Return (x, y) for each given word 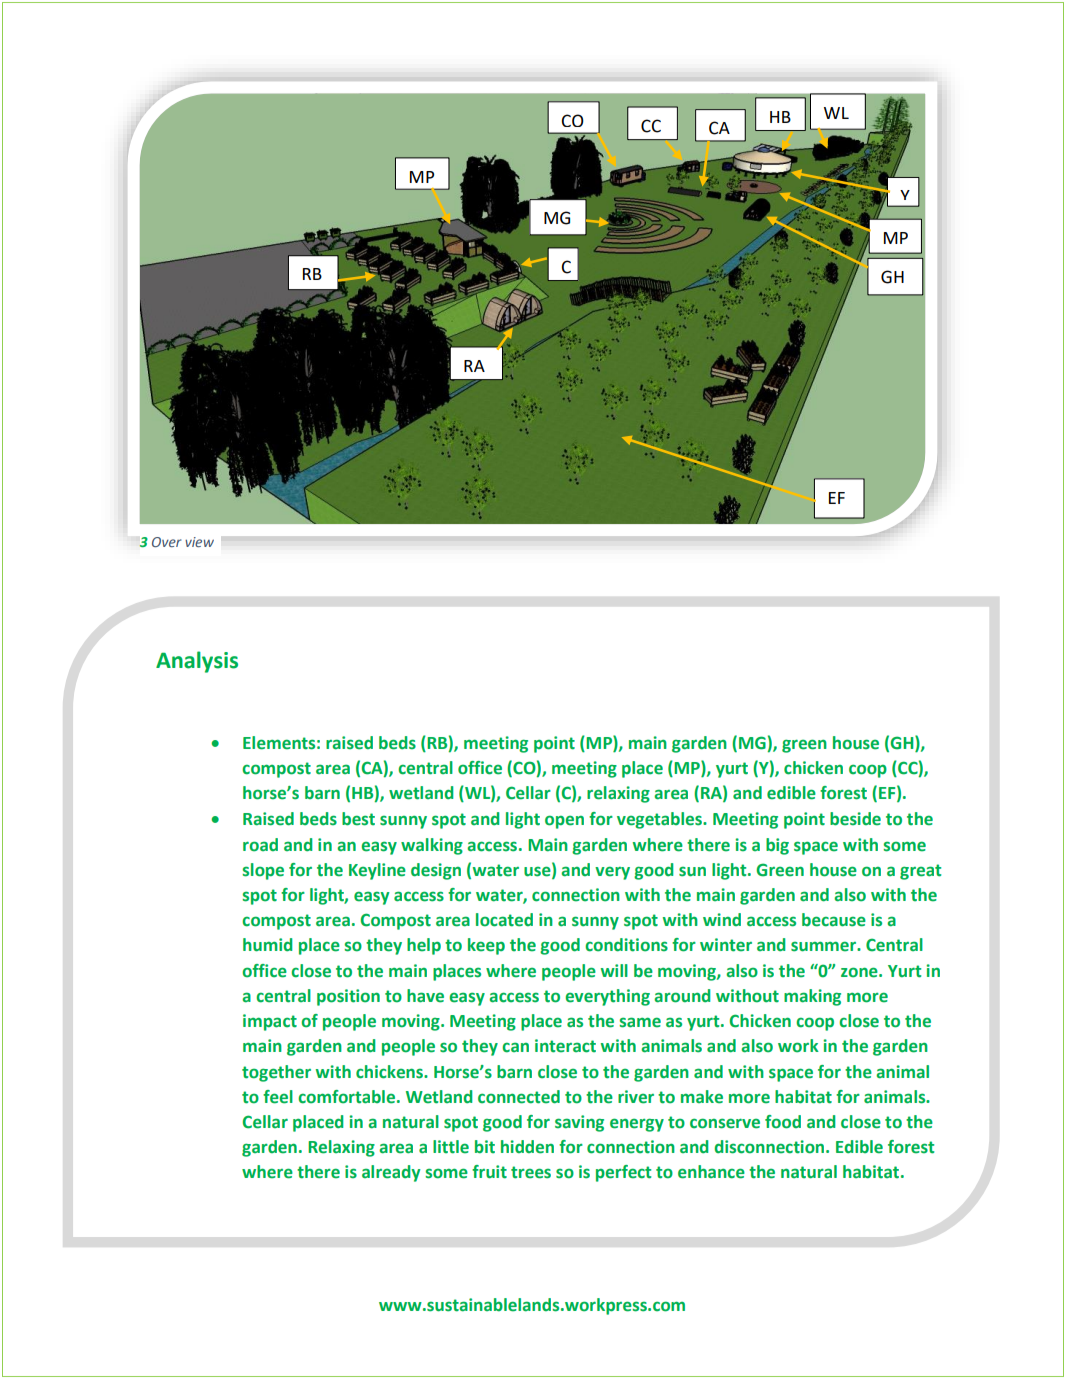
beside (855, 819)
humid (267, 945)
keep (486, 946)
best (358, 819)
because (834, 920)
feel (278, 1097)
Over (166, 542)
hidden (527, 1147)
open (564, 822)
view (199, 542)
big (777, 846)
